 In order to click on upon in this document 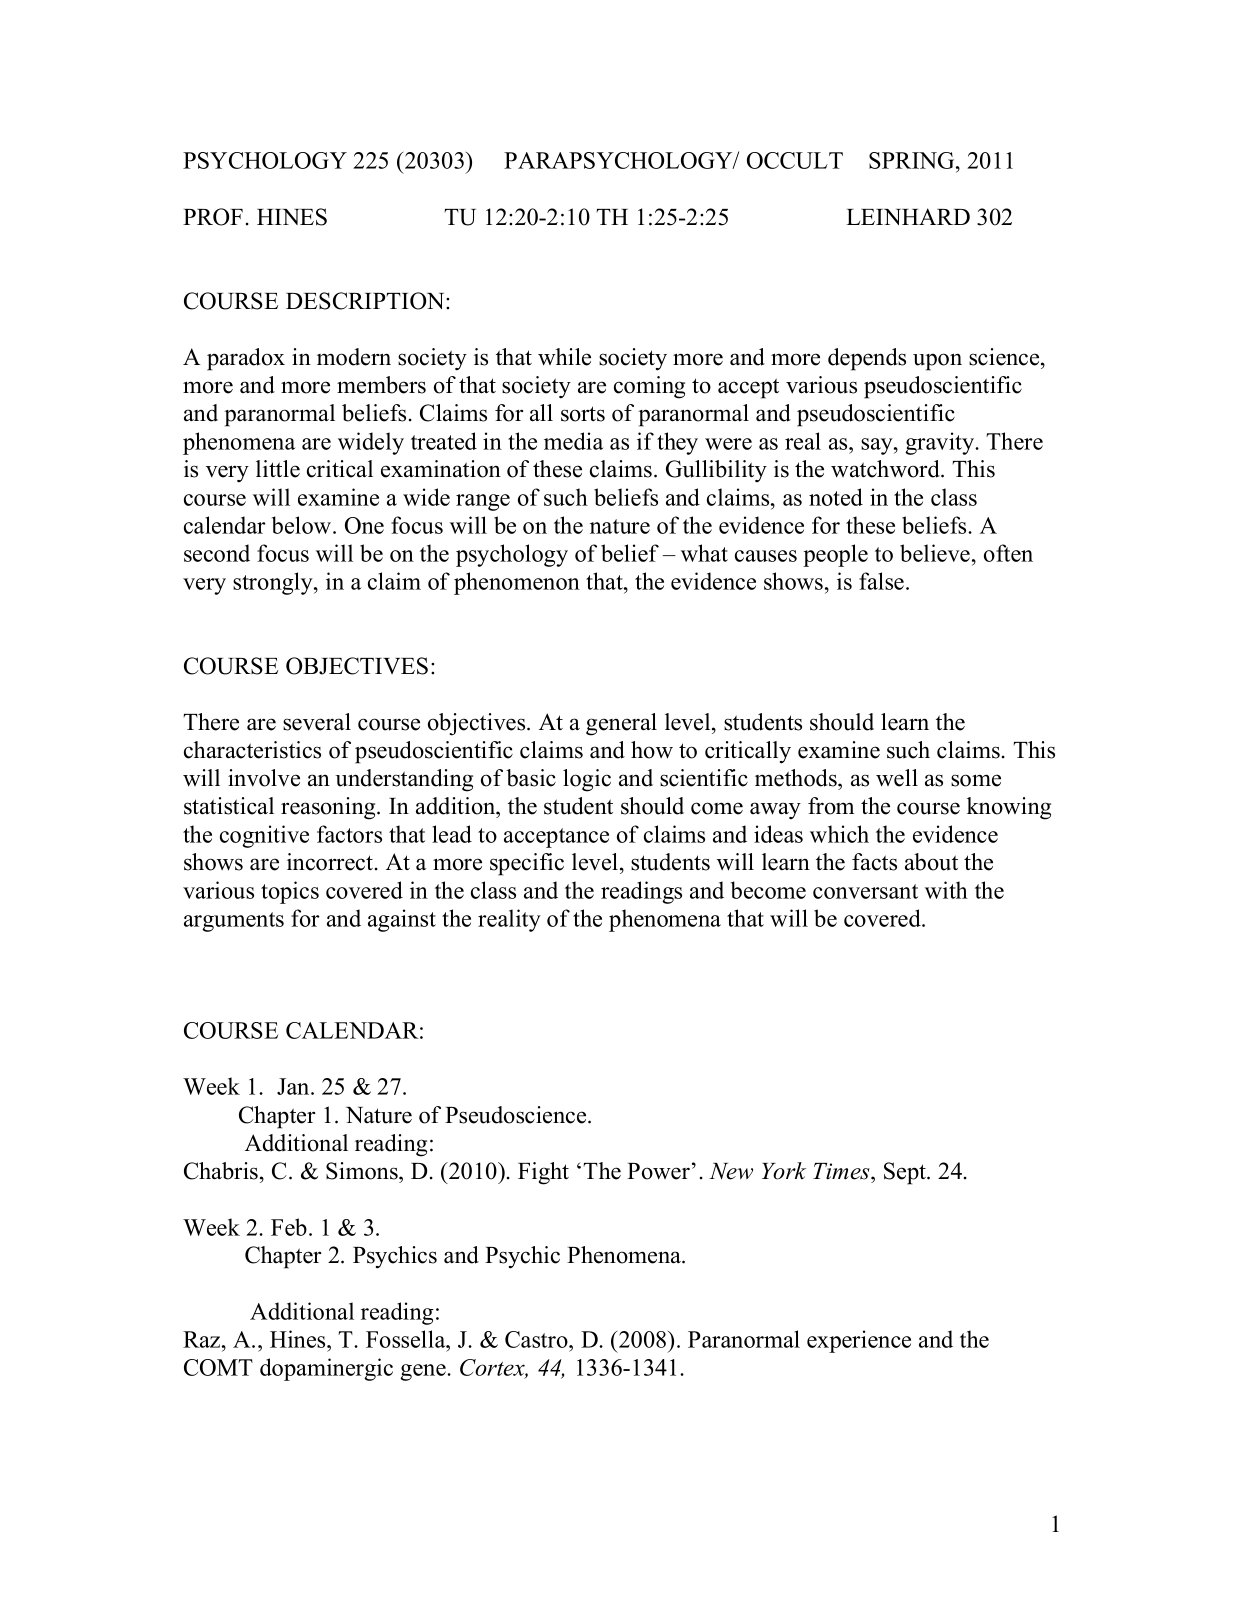, I will do `click(937, 362)`.
